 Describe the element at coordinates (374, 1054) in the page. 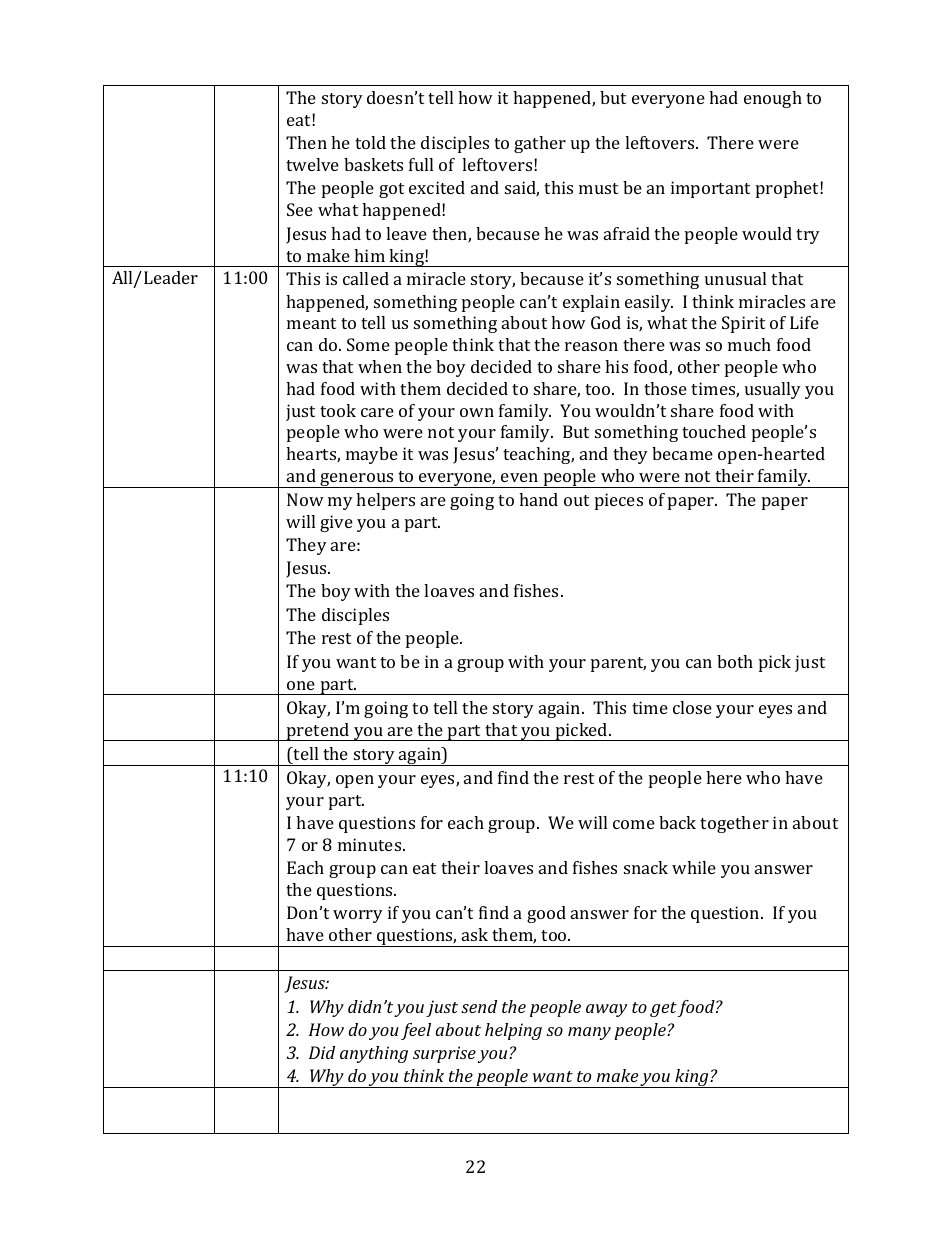

I see `anything` at that location.
